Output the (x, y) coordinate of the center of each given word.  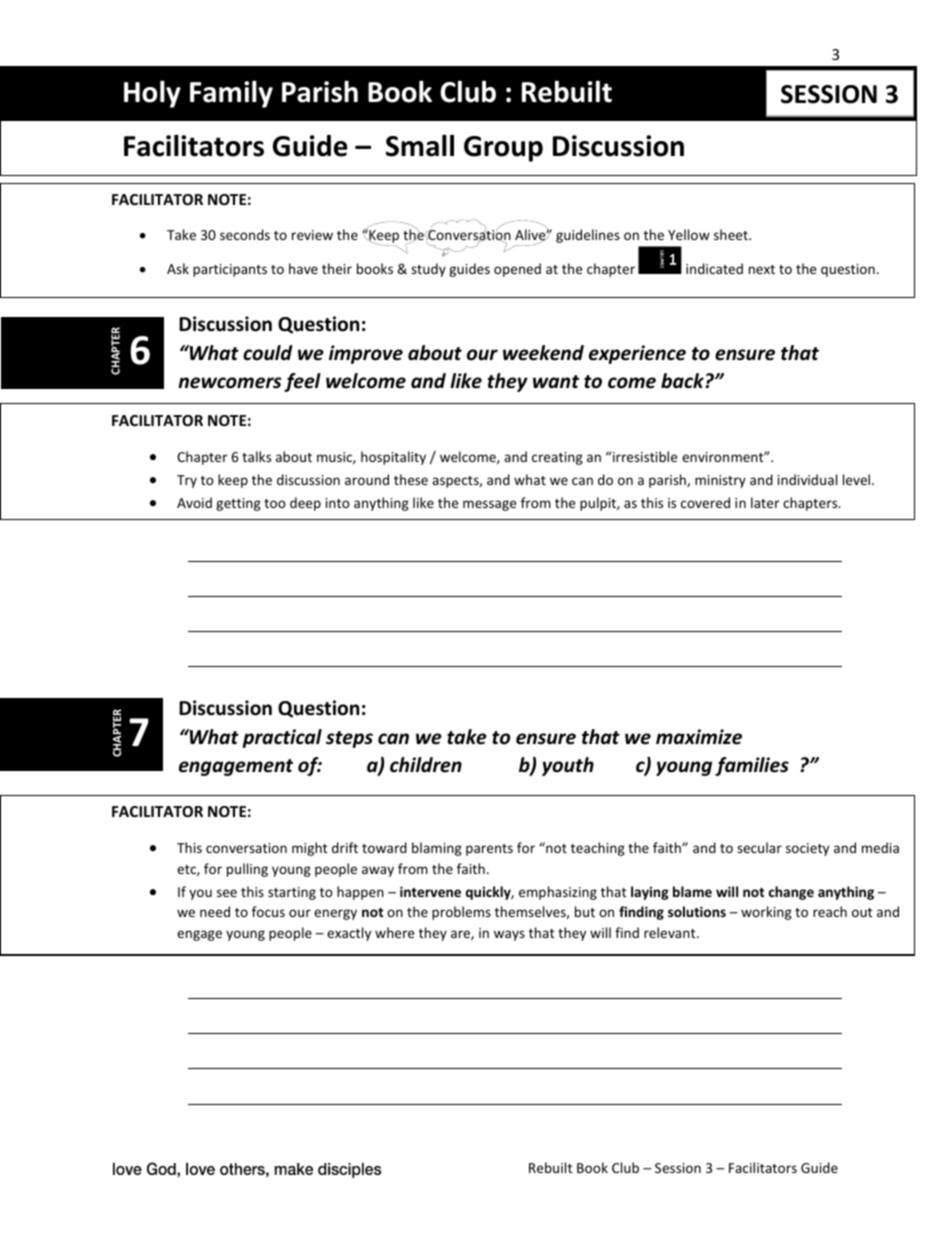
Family (231, 94)
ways (509, 935)
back (682, 381)
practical (282, 738)
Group (503, 149)
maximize (699, 737)
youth (568, 766)
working (766, 913)
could (267, 353)
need (215, 911)
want (556, 382)
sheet (732, 234)
